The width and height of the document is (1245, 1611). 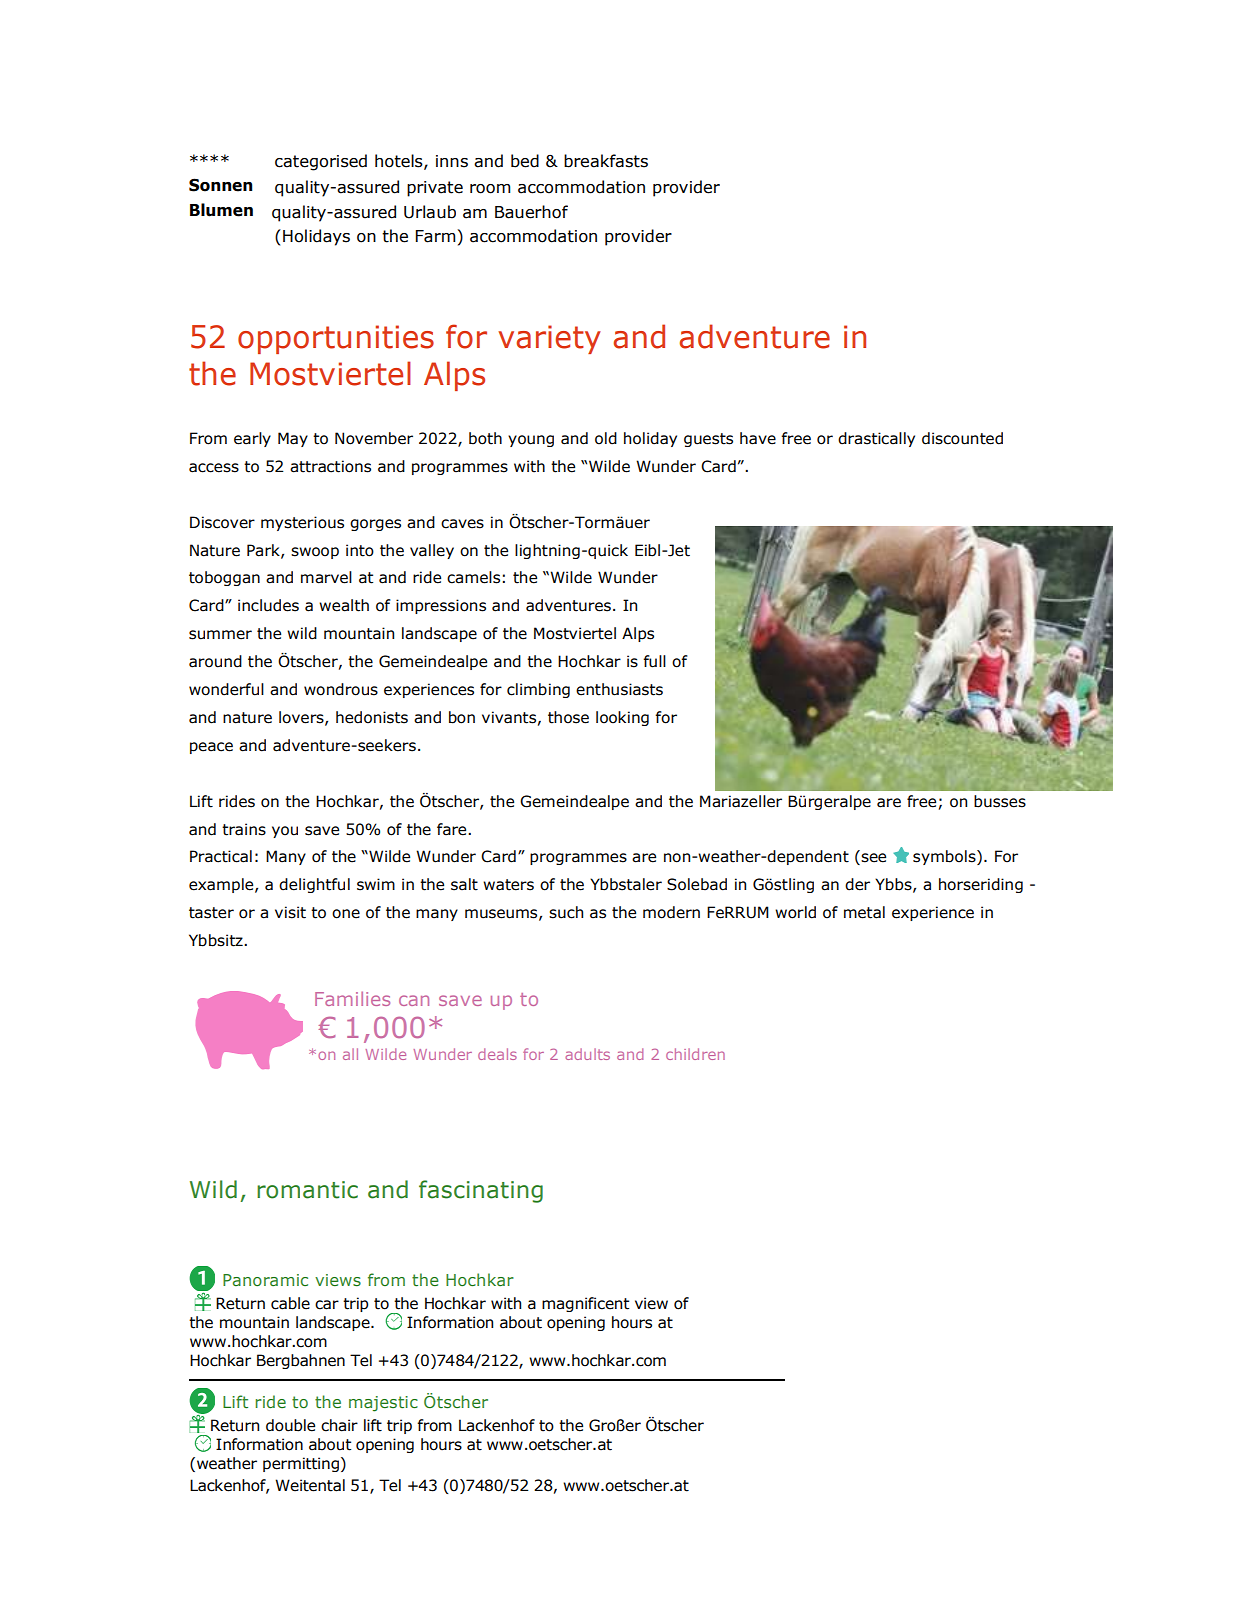 I want to click on drastically, so click(x=876, y=439).
